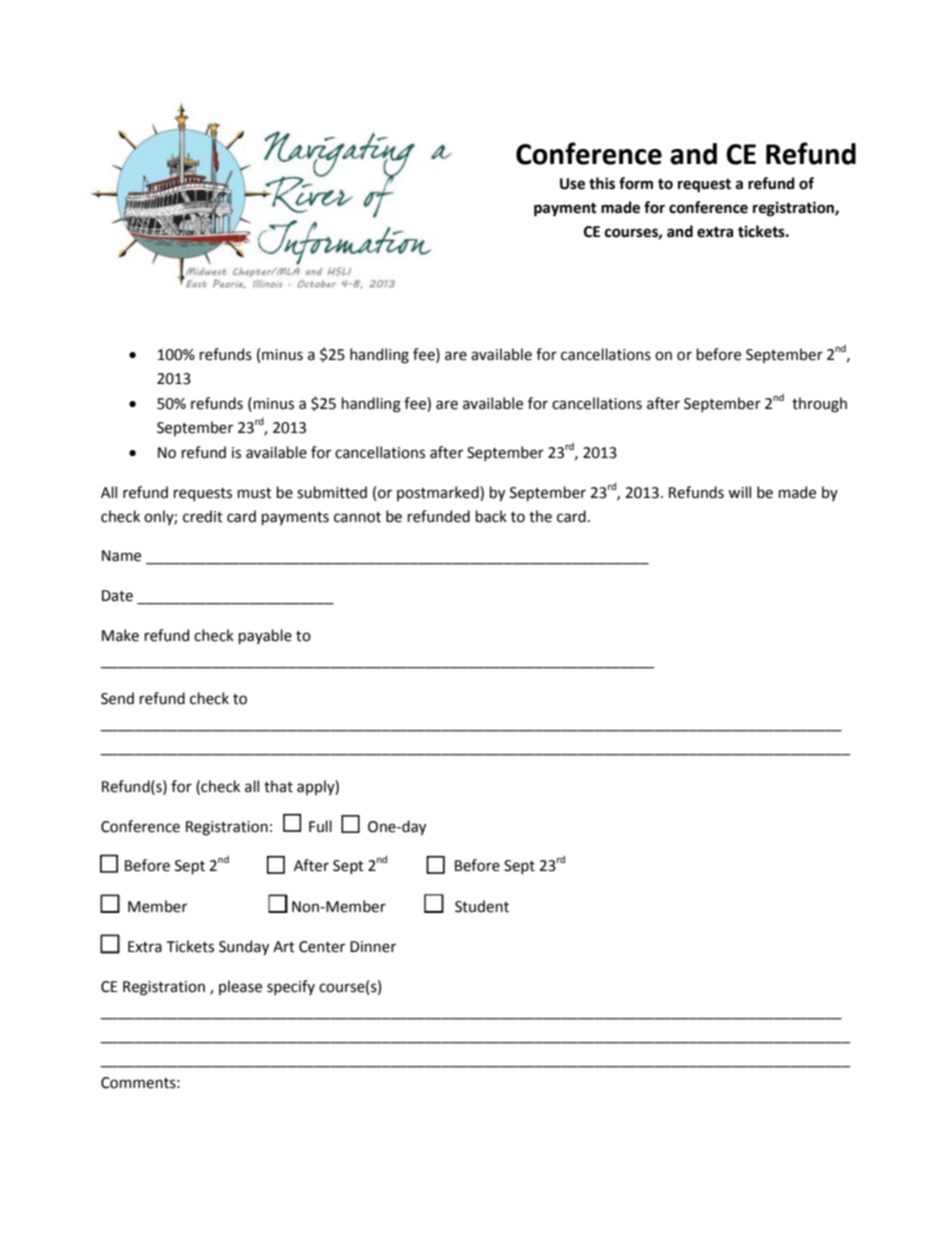  What do you see at coordinates (491, 516) in the document?
I see `back` at bounding box center [491, 516].
